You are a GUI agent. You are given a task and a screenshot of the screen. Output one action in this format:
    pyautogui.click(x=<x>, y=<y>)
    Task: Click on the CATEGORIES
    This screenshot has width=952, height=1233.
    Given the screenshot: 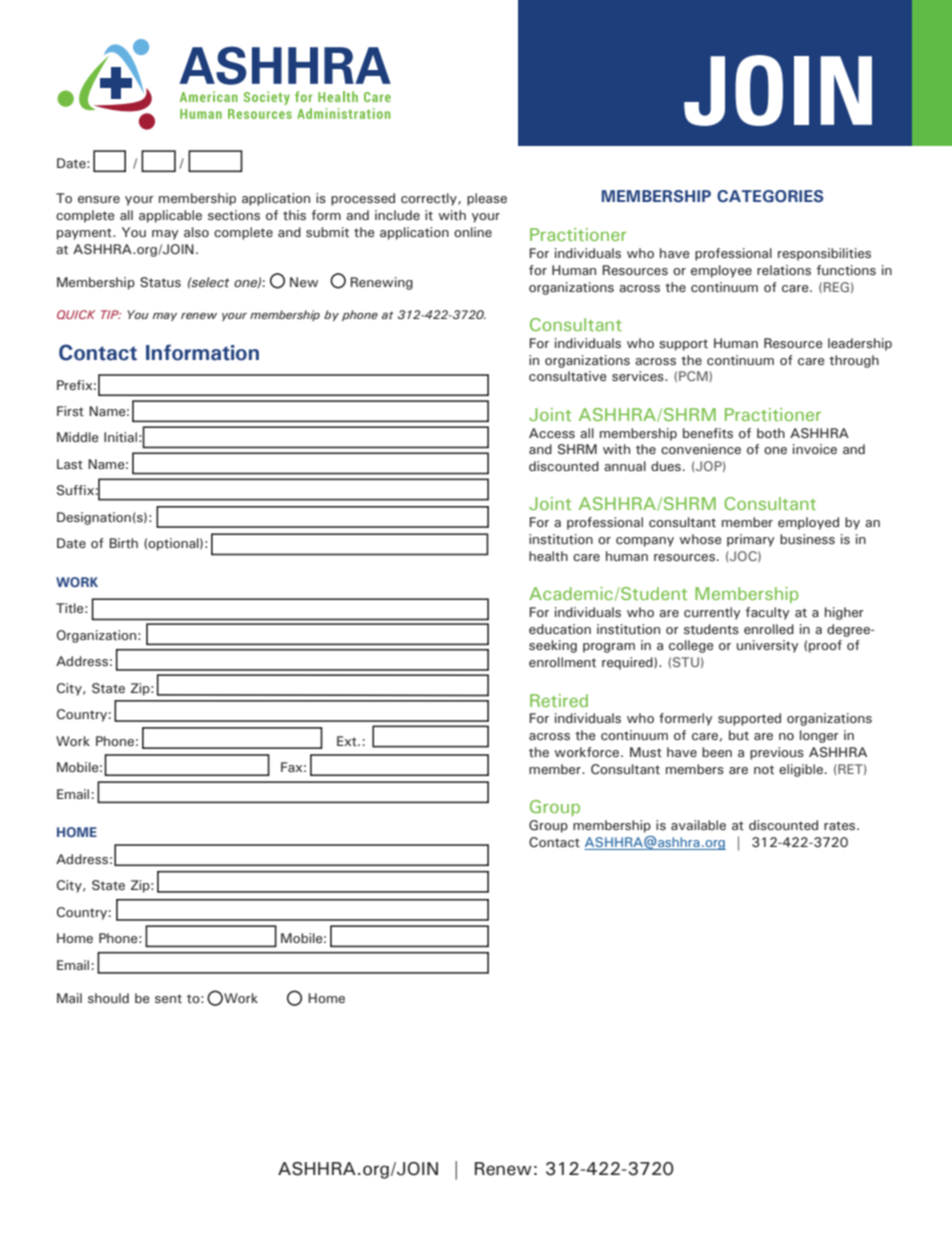 What is the action you would take?
    pyautogui.click(x=770, y=196)
